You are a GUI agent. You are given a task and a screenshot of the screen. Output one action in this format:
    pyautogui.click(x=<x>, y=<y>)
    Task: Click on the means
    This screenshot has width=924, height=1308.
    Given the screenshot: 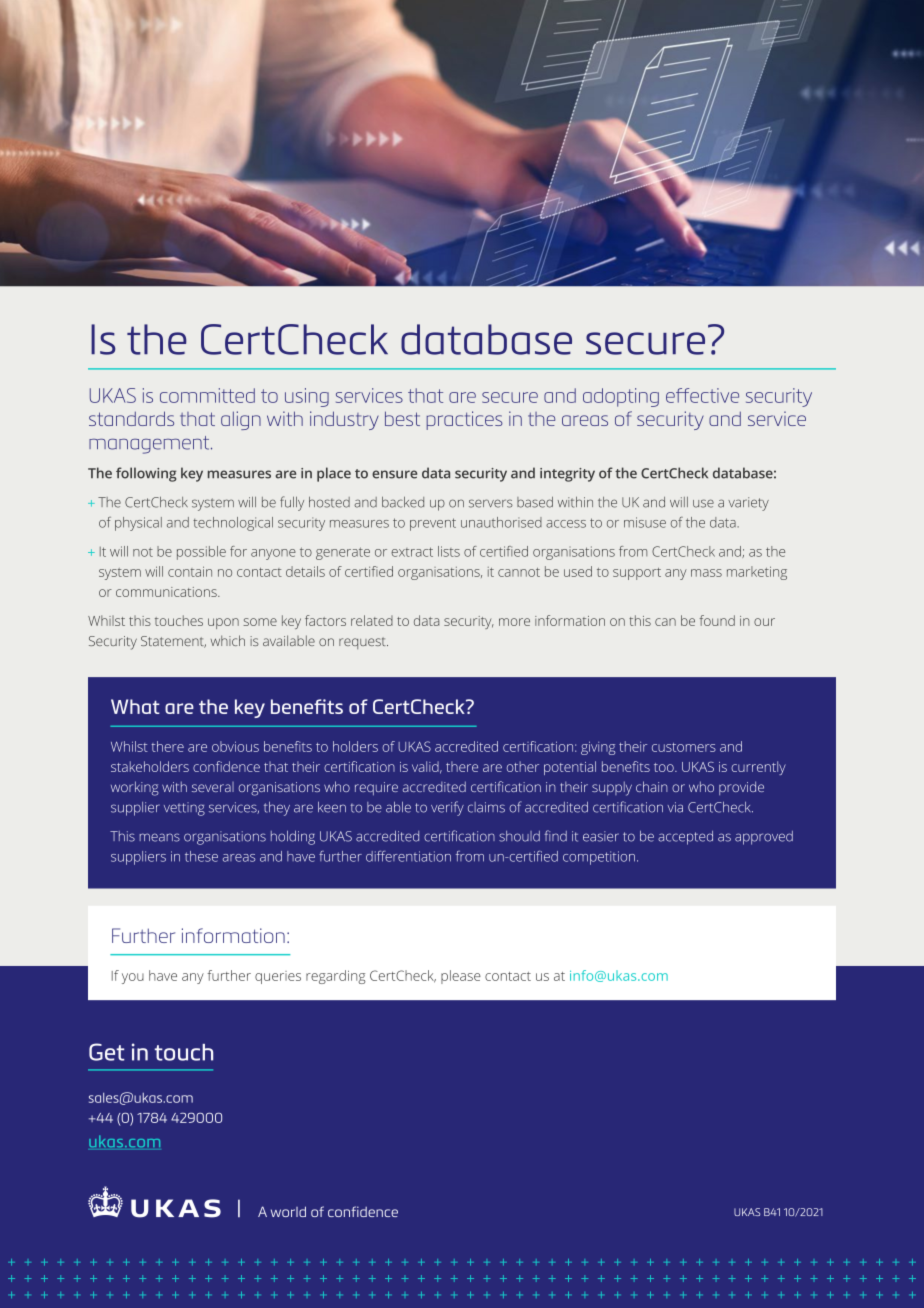 What is the action you would take?
    pyautogui.click(x=159, y=837)
